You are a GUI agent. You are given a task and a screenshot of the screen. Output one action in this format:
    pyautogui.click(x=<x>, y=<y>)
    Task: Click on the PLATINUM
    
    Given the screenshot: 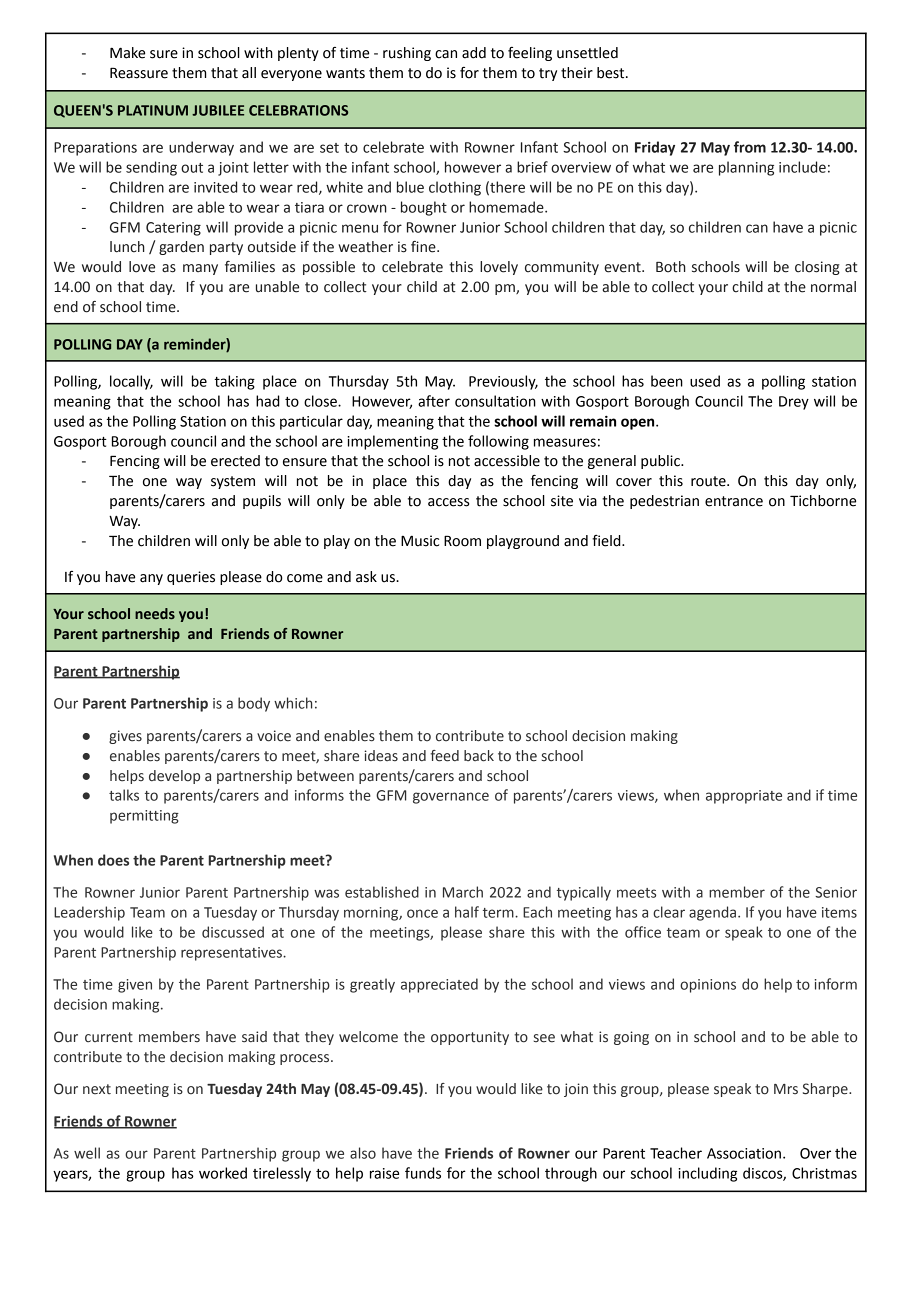 What is the action you would take?
    pyautogui.click(x=153, y=110)
